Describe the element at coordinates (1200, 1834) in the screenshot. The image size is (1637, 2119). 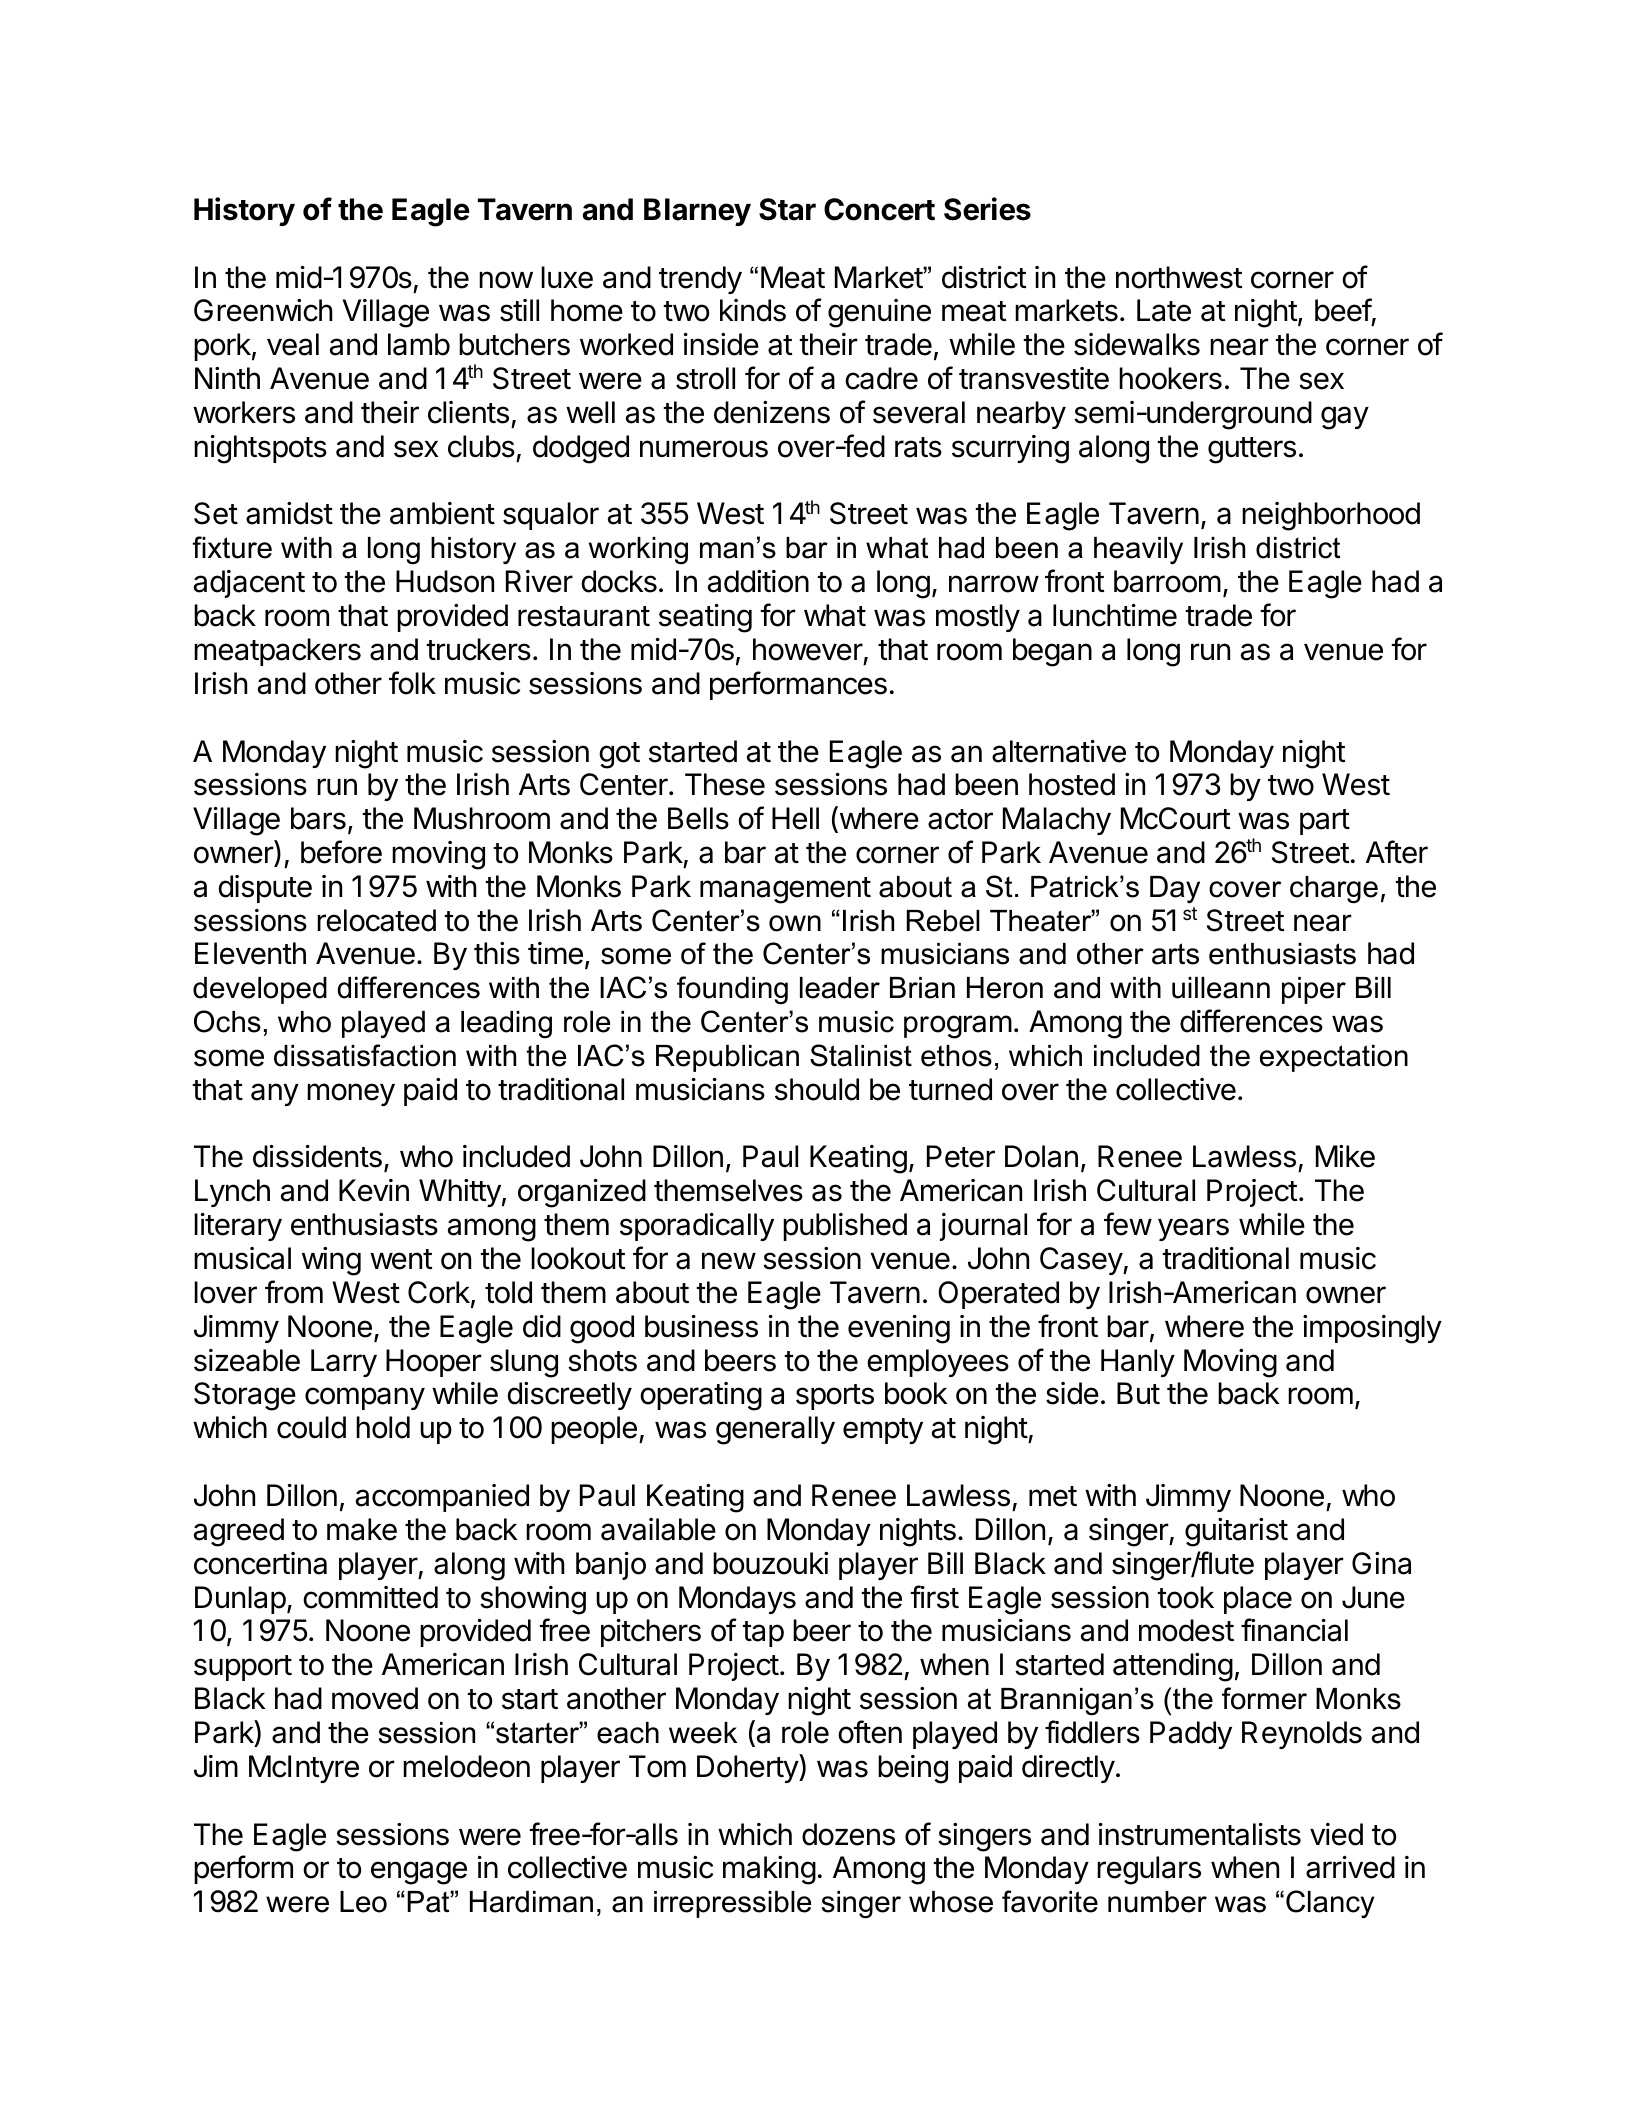
I see `instrumentalists` at that location.
